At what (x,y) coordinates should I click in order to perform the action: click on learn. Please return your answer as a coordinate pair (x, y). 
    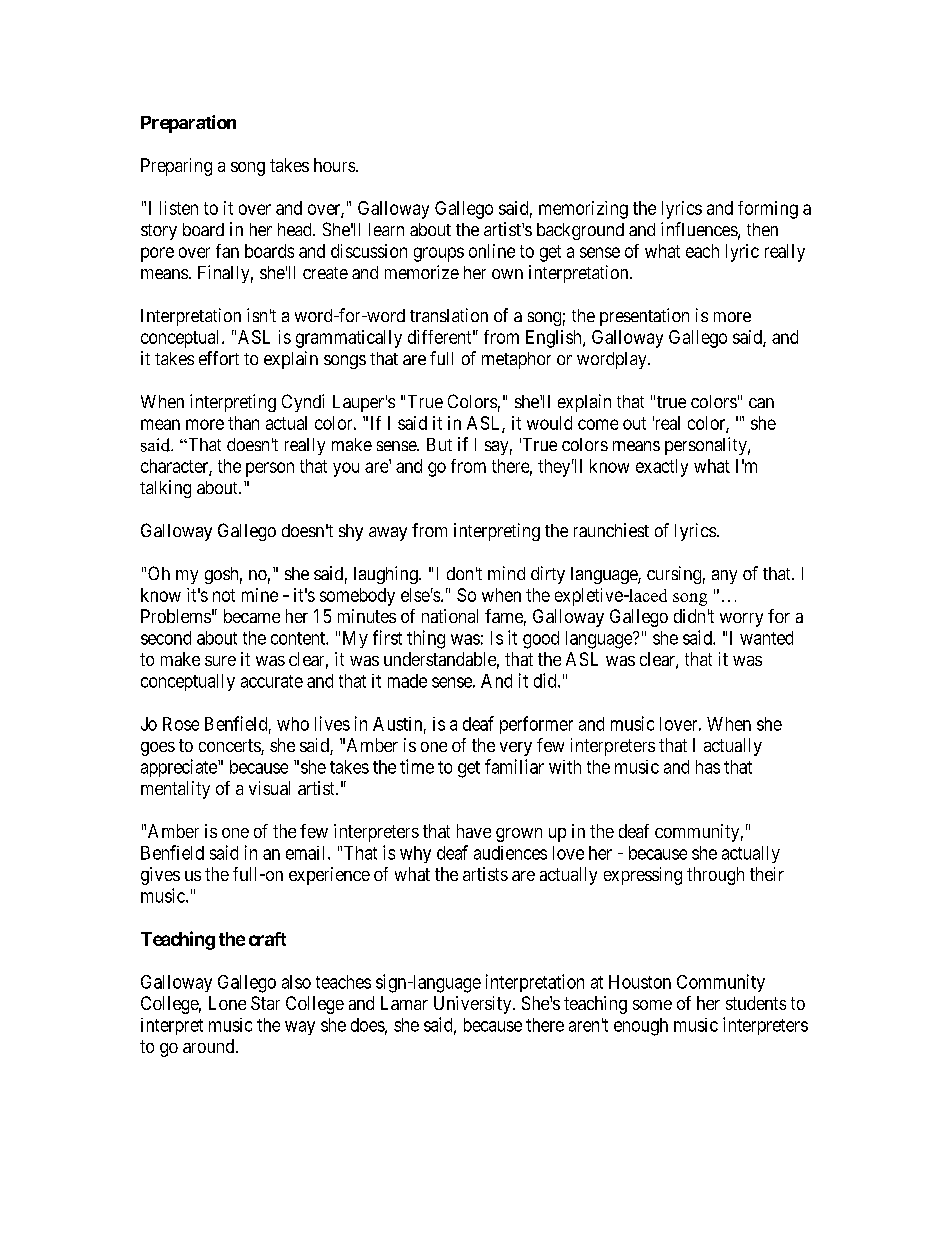
    Looking at the image, I should click on (386, 229).
